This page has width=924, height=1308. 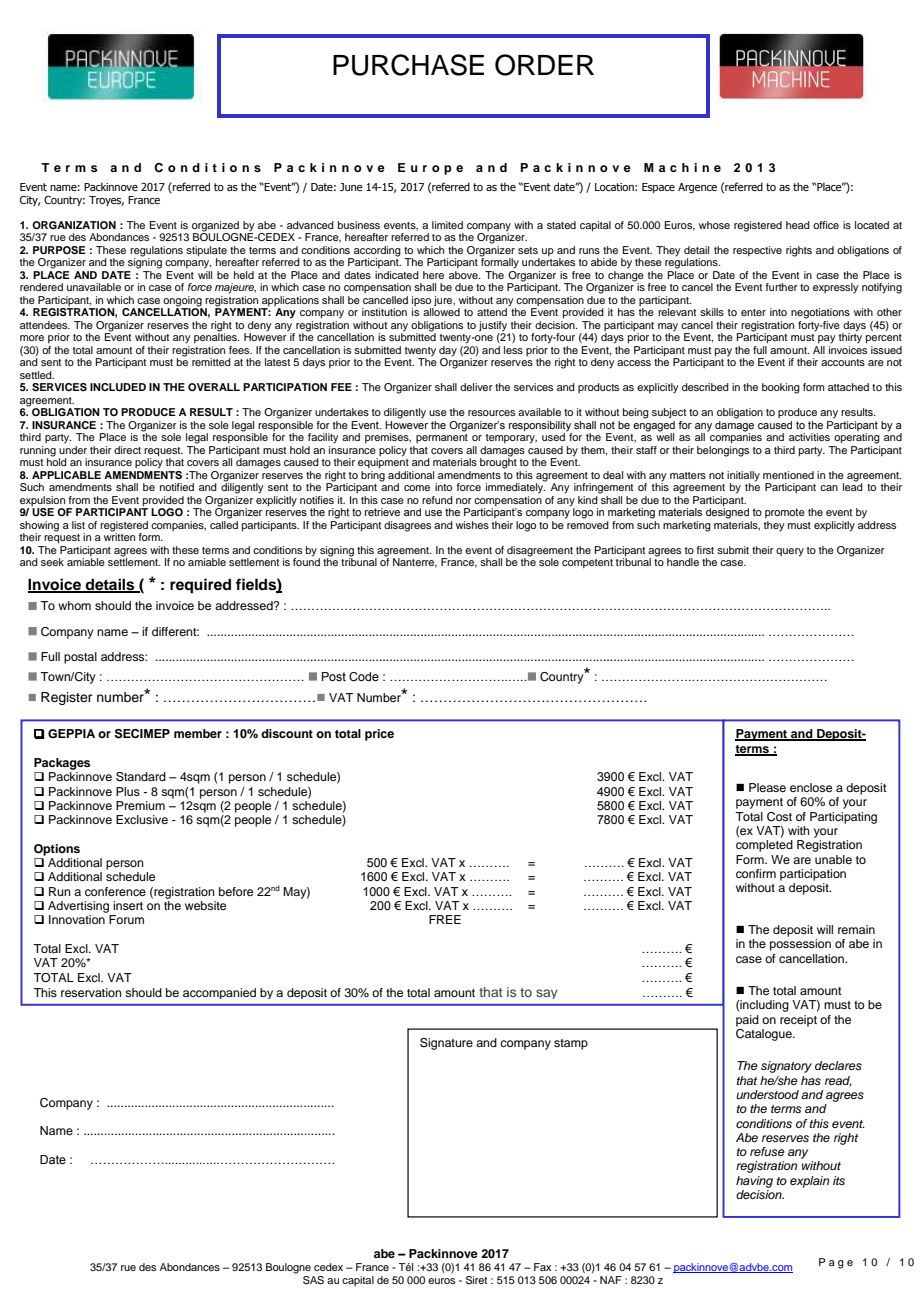 What do you see at coordinates (798, 225) in the page?
I see `head` at bounding box center [798, 225].
